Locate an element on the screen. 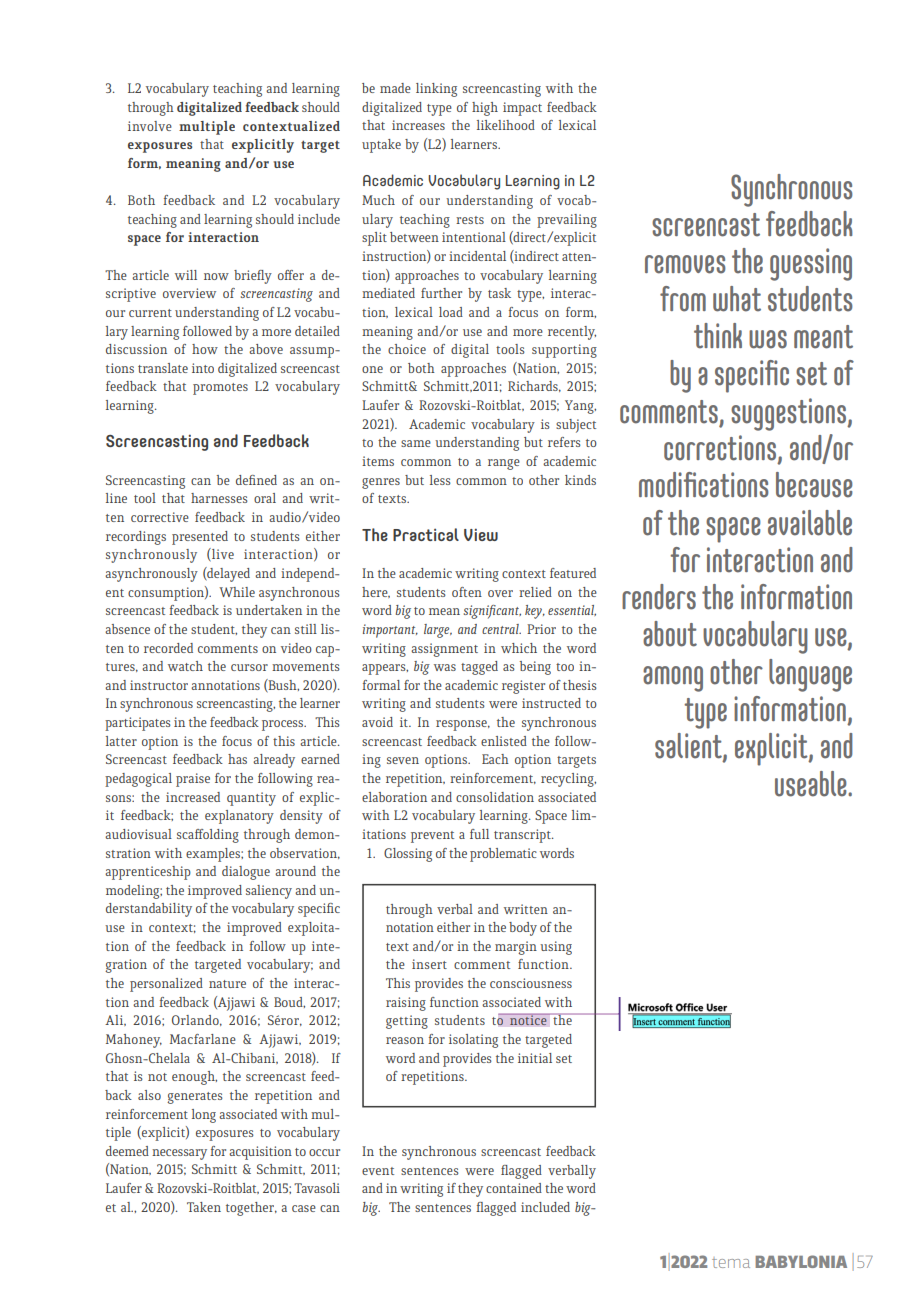 The height and width of the screenshot is (1308, 924). watch is located at coordinates (185, 666).
